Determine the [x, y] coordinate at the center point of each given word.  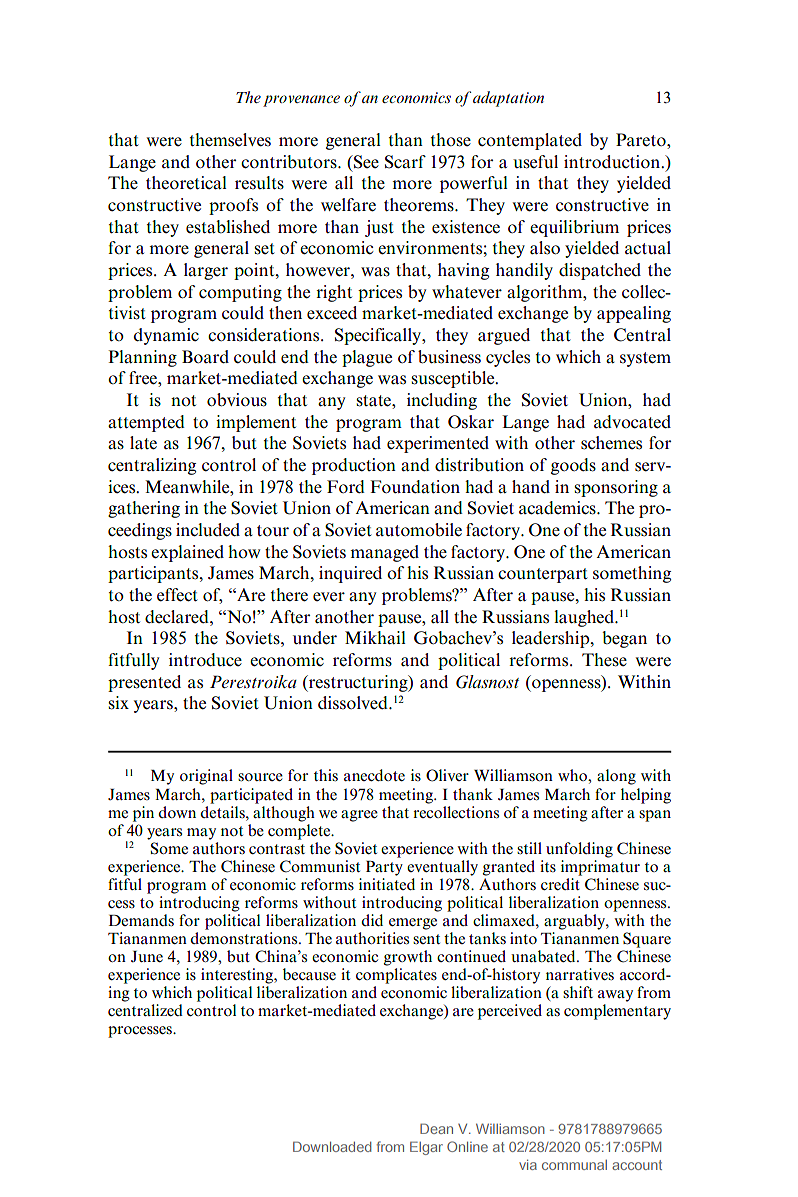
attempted [146, 423]
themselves [230, 140]
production [354, 466]
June [147, 957]
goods [573, 466]
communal [574, 1165]
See [365, 162]
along [616, 777]
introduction [613, 162]
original [206, 777]
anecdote [374, 775]
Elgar [426, 1148]
